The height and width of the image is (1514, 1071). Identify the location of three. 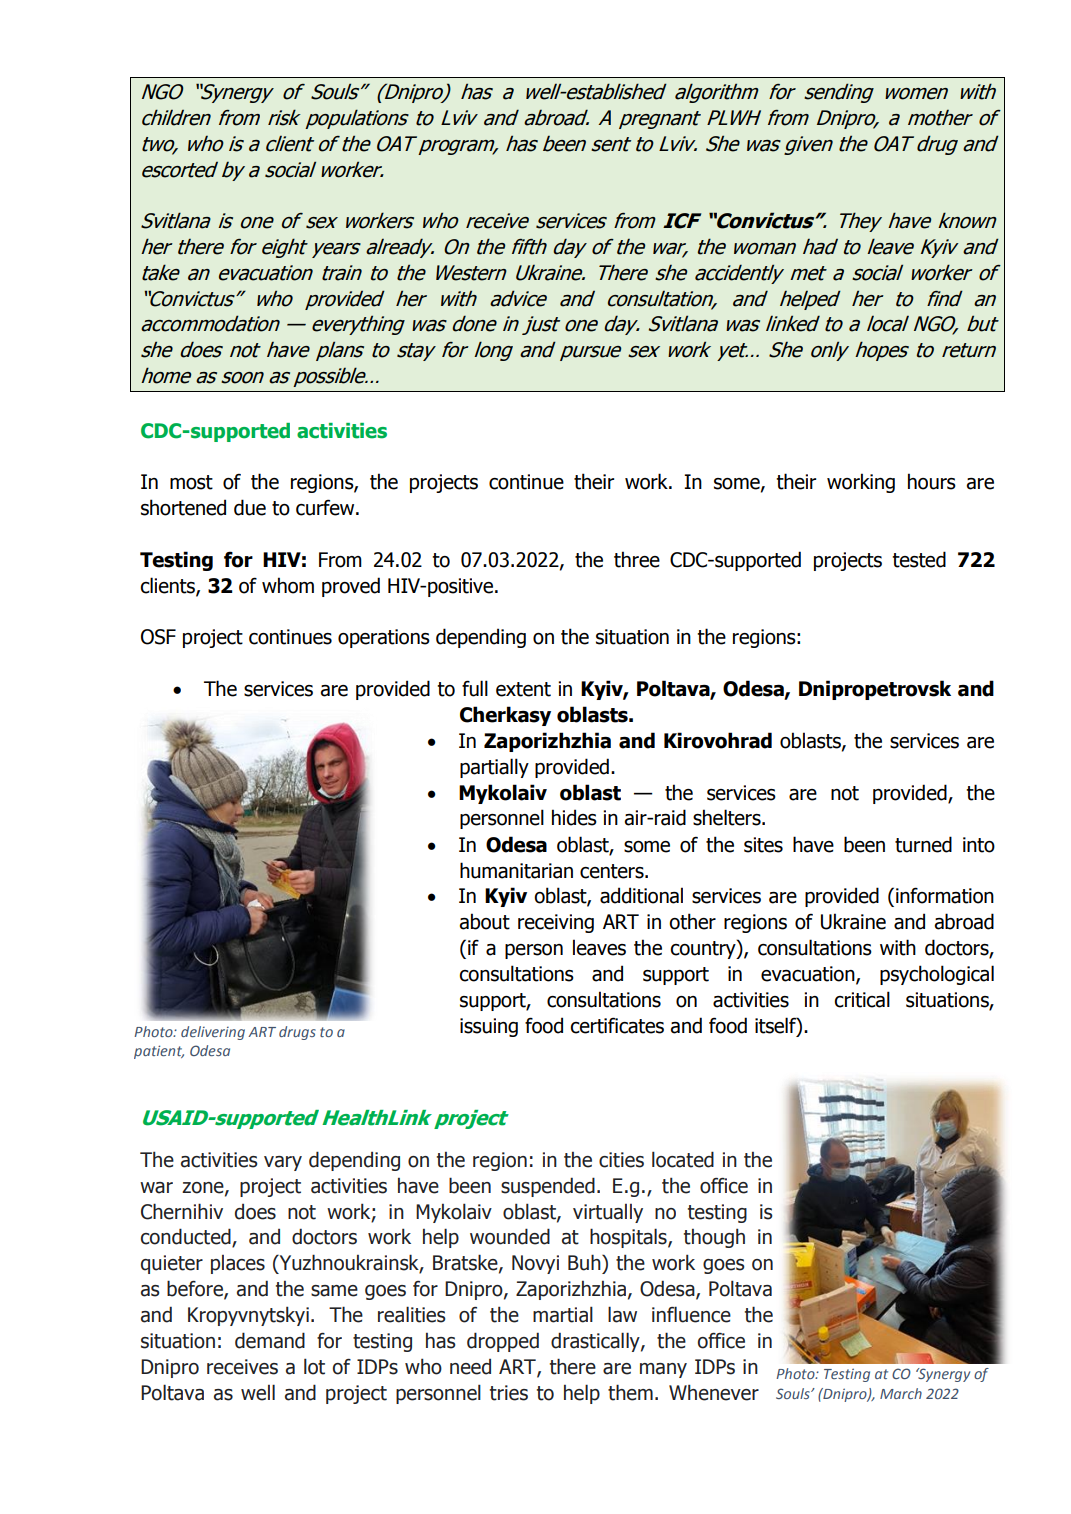
(637, 559).
